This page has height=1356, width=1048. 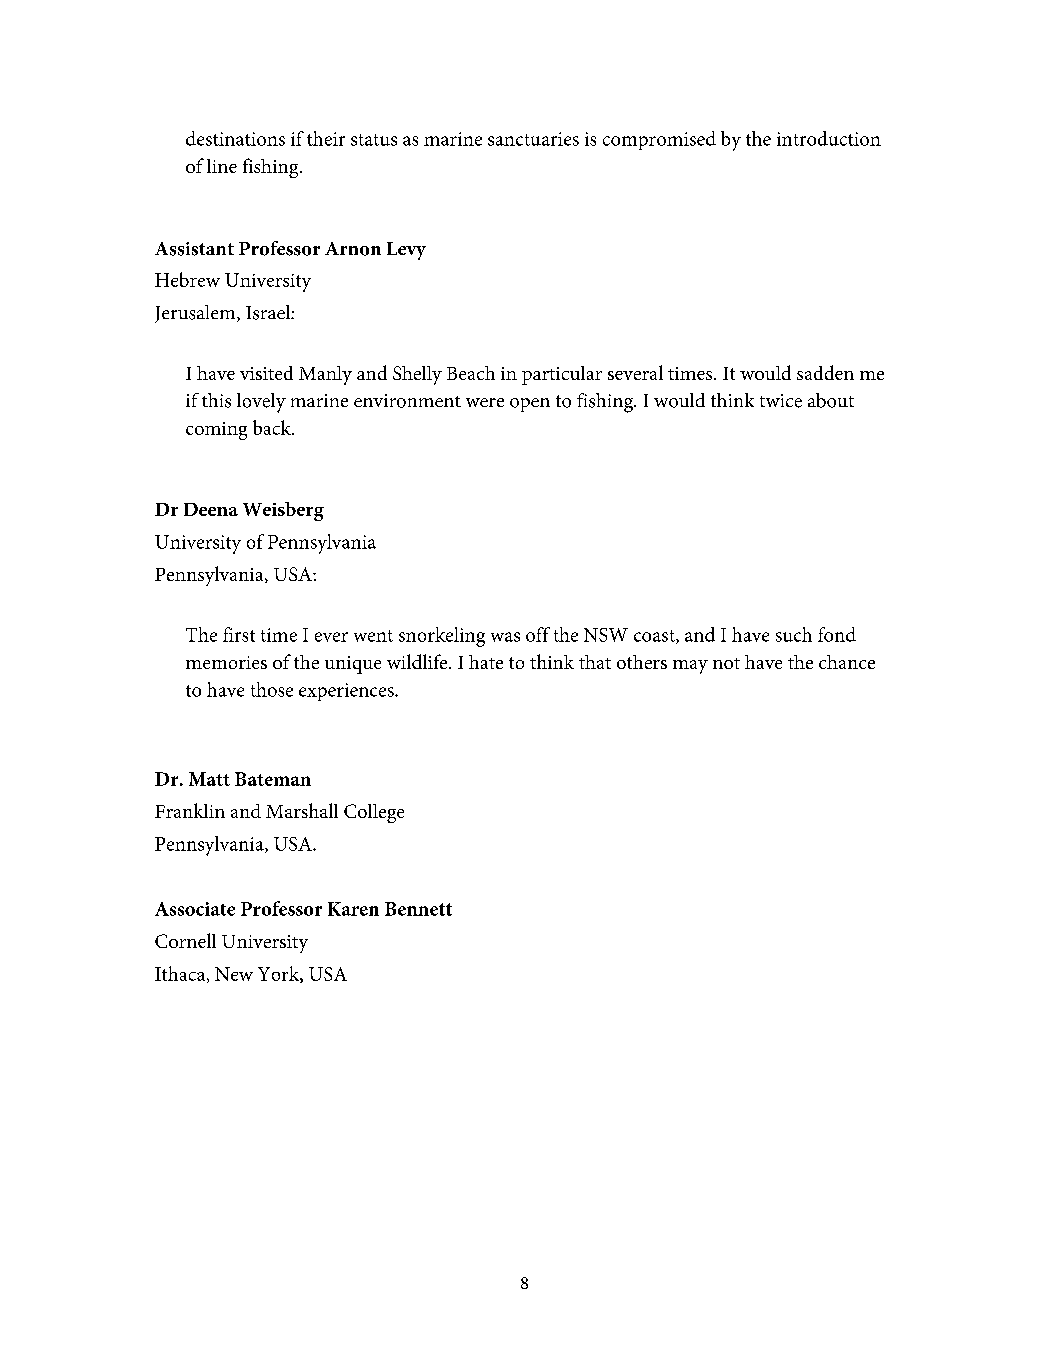 What do you see at coordinates (273, 779) in the page?
I see `Bateman` at bounding box center [273, 779].
